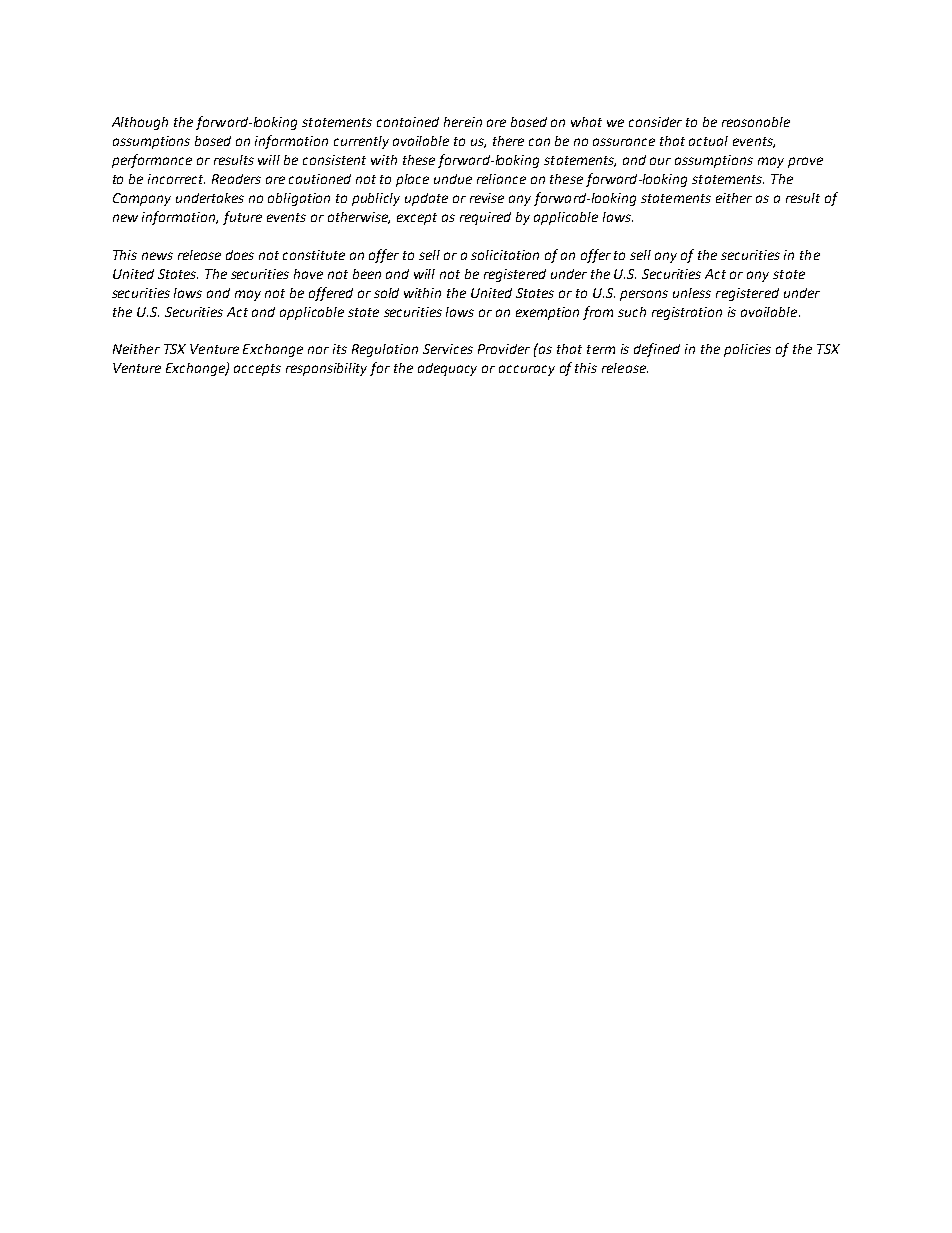 The width and height of the screenshot is (952, 1233). What do you see at coordinates (756, 122) in the screenshot?
I see `reasonable` at bounding box center [756, 122].
